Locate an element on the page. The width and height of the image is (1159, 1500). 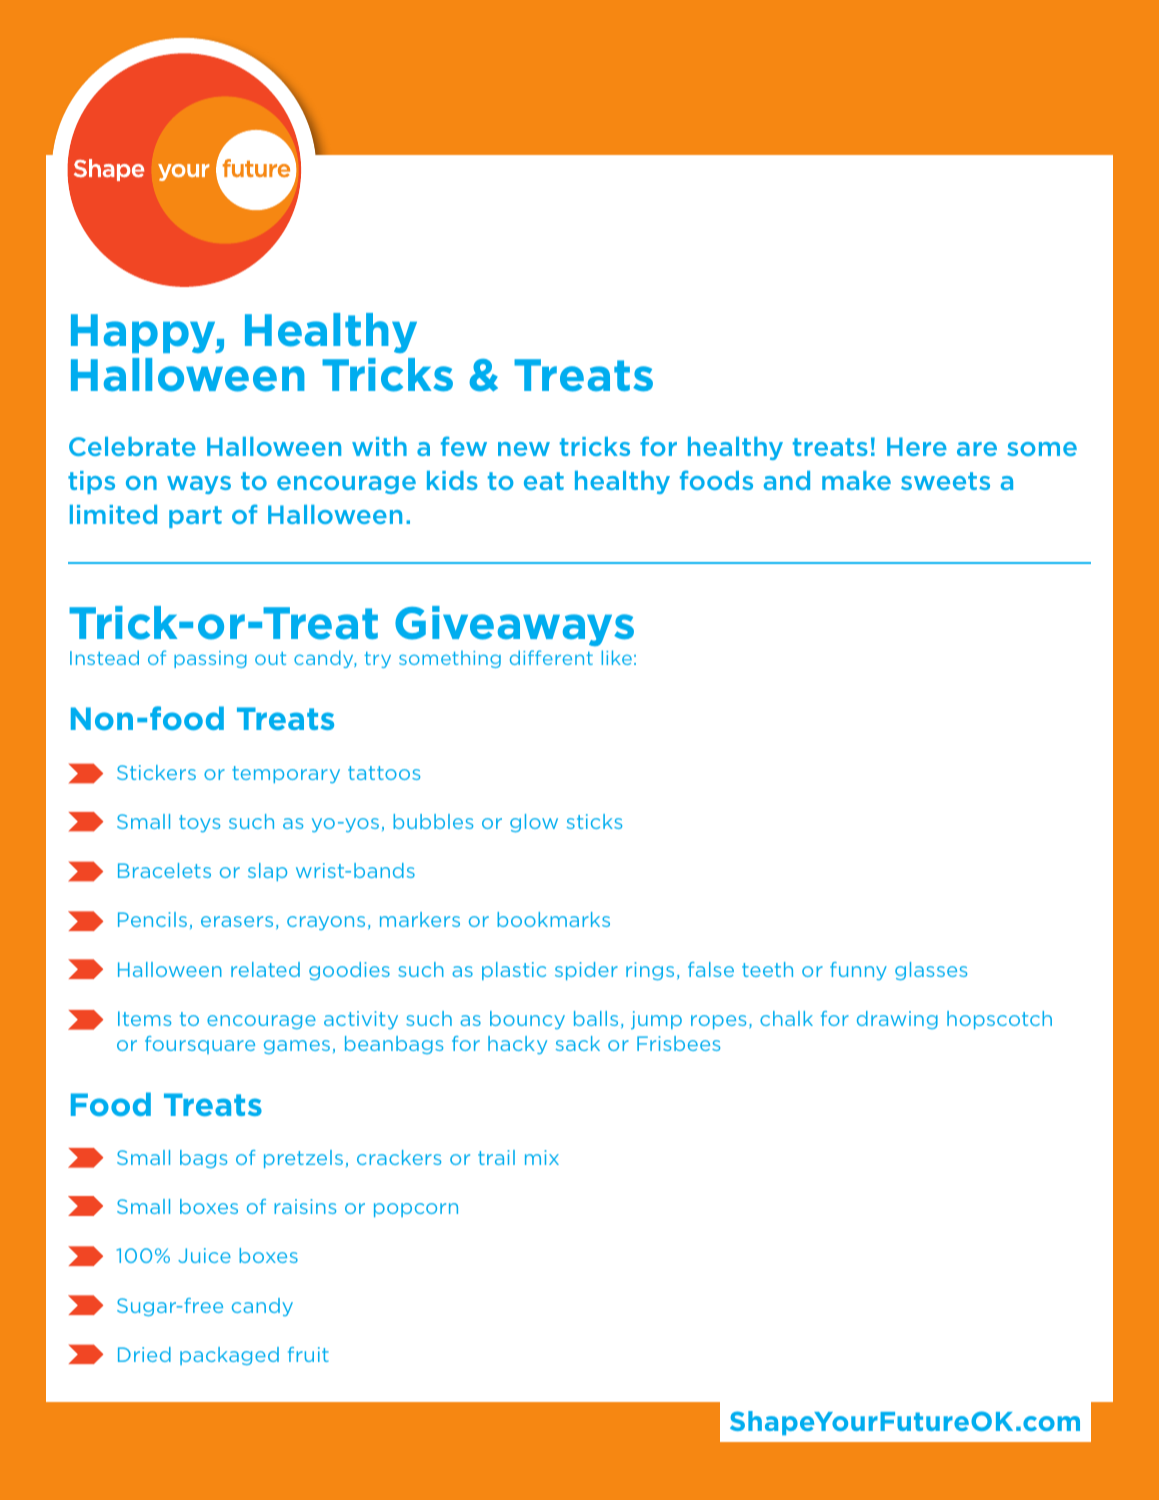
trail is located at coordinates (496, 1157).
